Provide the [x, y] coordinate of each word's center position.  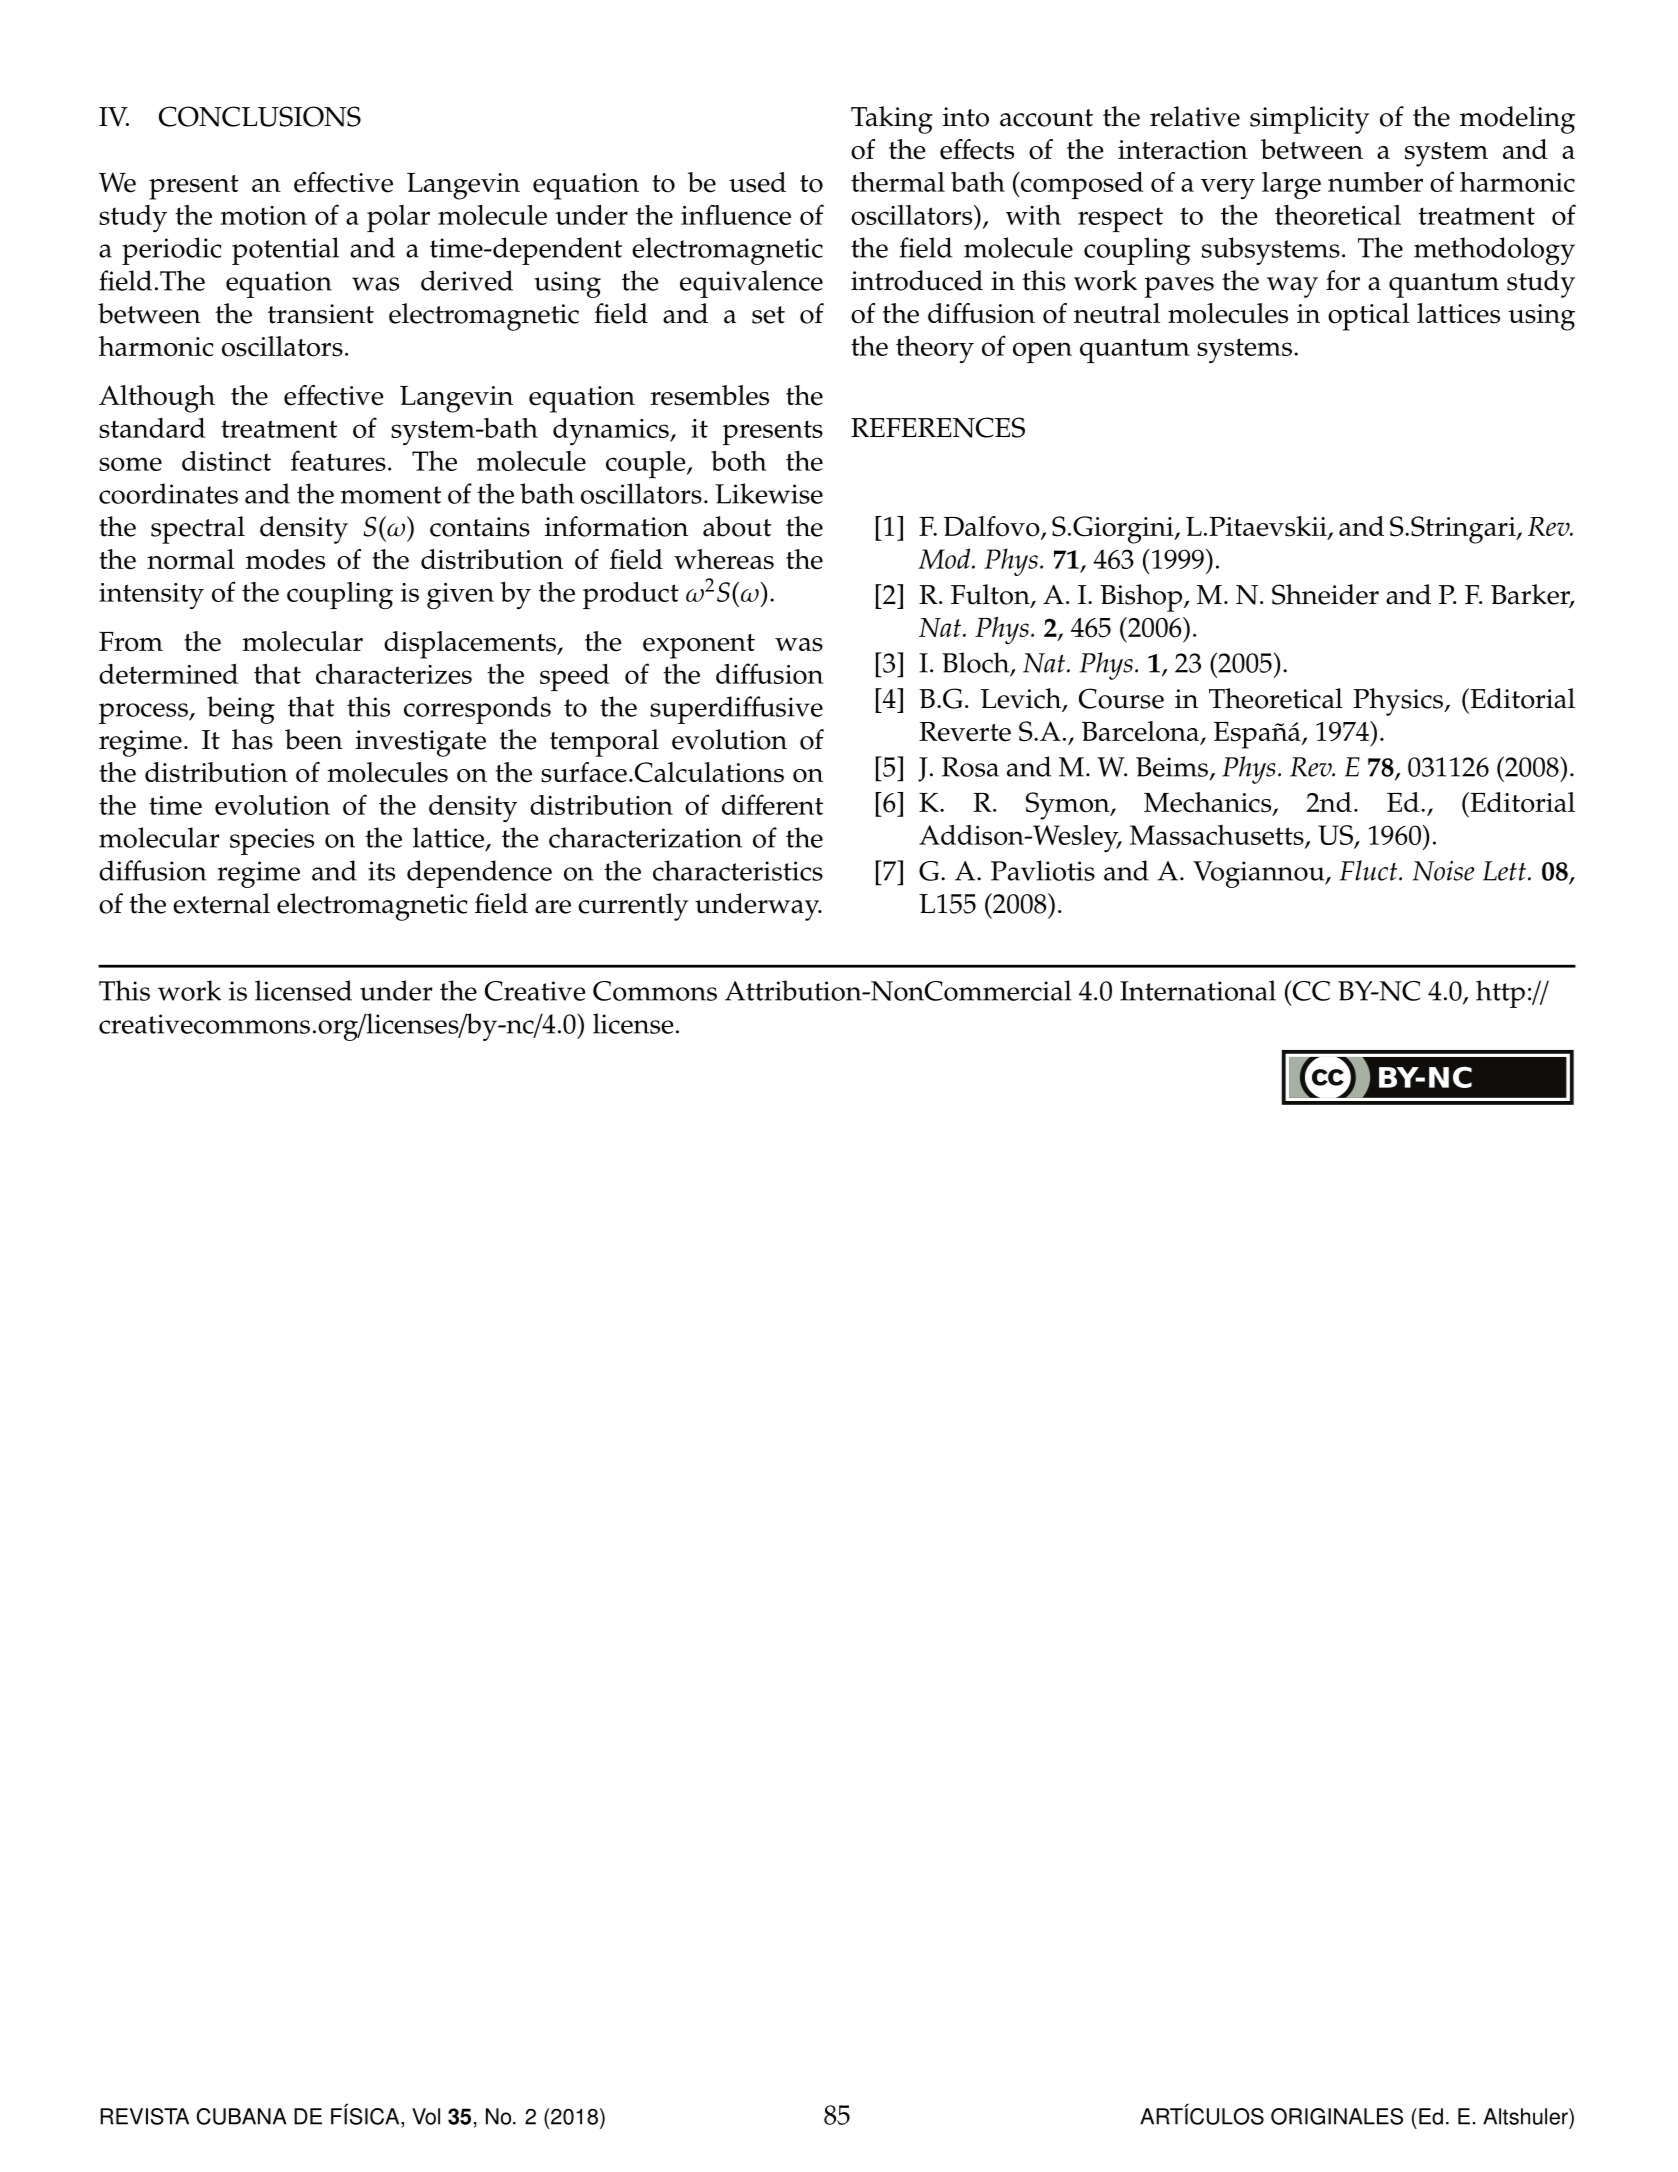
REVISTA [144, 2116]
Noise [1443, 871]
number [1375, 182]
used [757, 182]
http [1500, 994]
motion [264, 215]
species [272, 841]
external [221, 903]
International [1198, 990]
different [772, 804]
